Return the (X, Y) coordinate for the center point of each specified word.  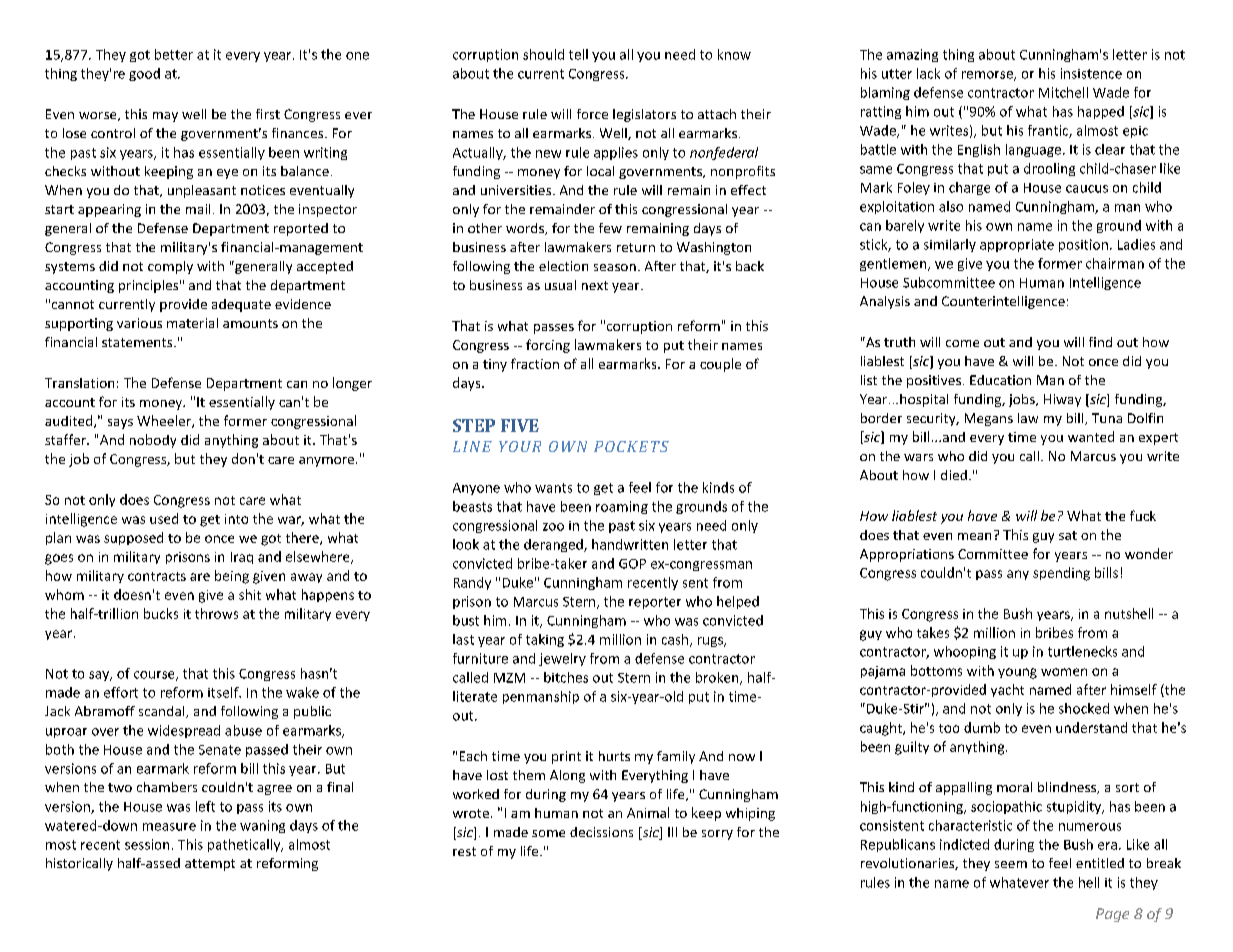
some (548, 833)
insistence (1091, 73)
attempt (210, 865)
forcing (548, 346)
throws (216, 613)
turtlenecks (1082, 651)
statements (138, 342)
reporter (655, 603)
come (962, 343)
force (592, 114)
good (144, 74)
